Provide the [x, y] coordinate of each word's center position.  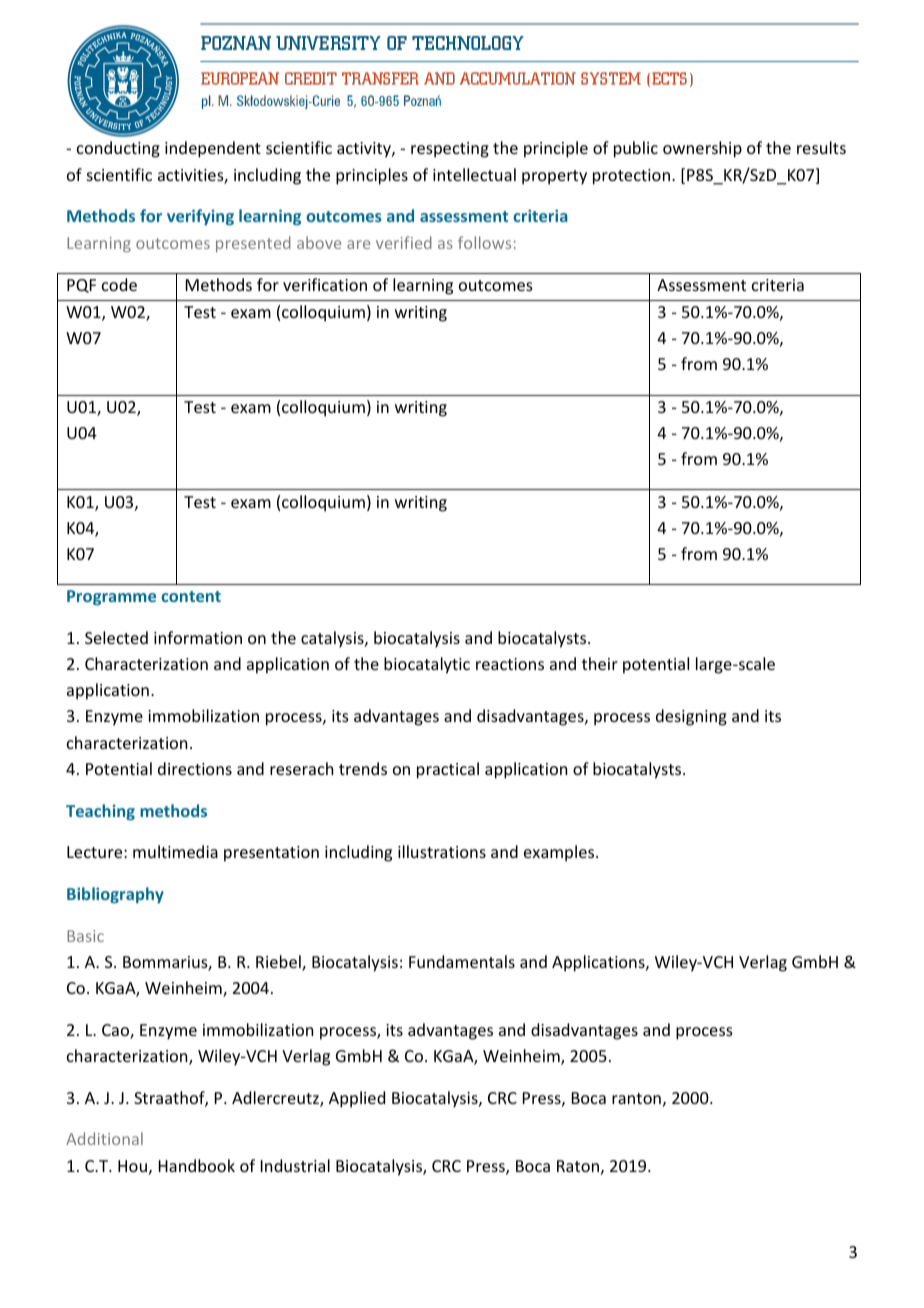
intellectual [474, 174]
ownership [702, 149]
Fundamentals [462, 961]
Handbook [197, 1165]
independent [213, 149]
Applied [357, 1099]
